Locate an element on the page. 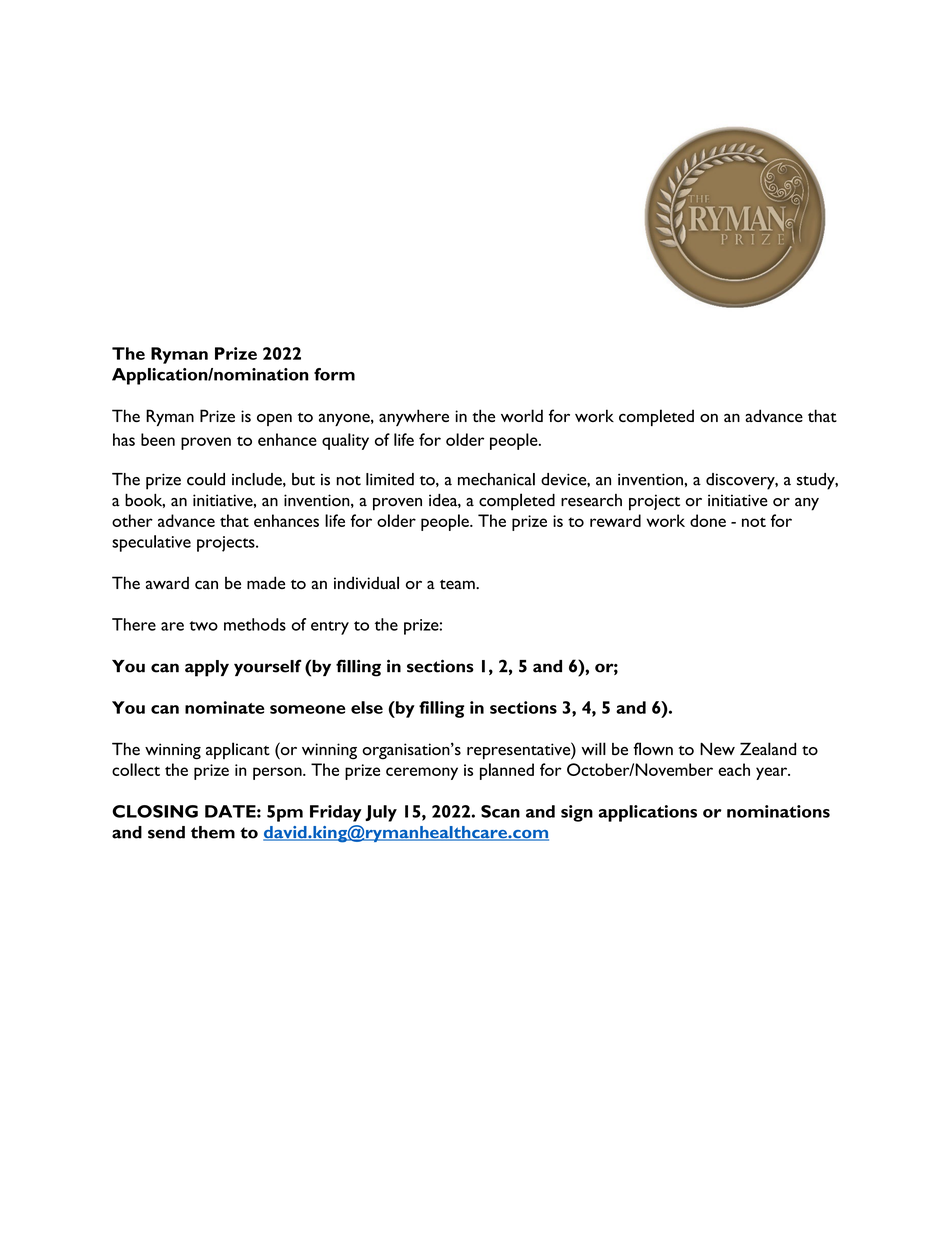  team is located at coordinates (458, 584).
